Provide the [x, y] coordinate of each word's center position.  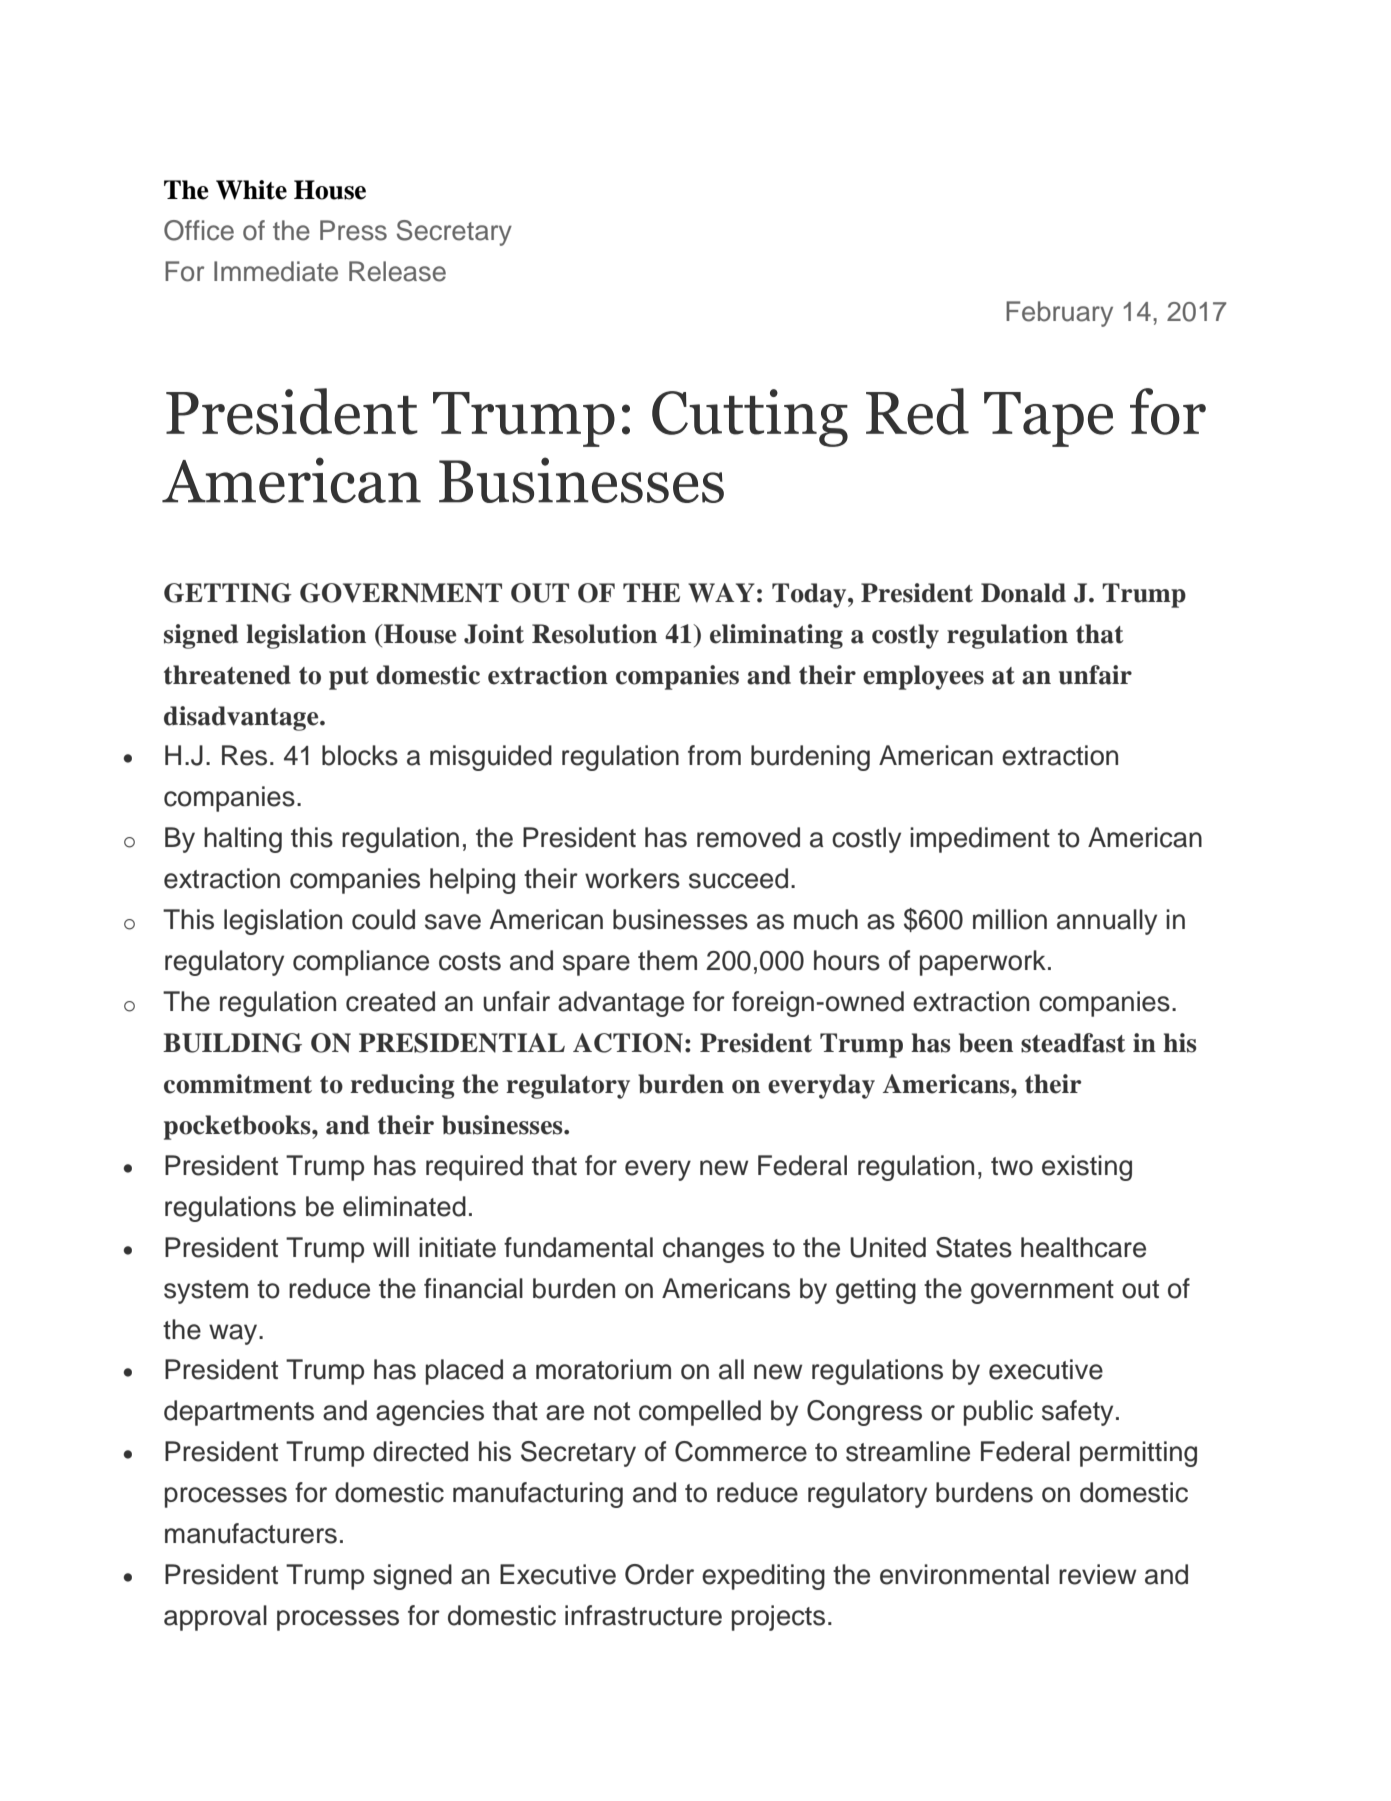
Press [353, 230]
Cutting [750, 418]
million [1010, 919]
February [1059, 314]
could [383, 919]
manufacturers [251, 1533]
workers [632, 878]
